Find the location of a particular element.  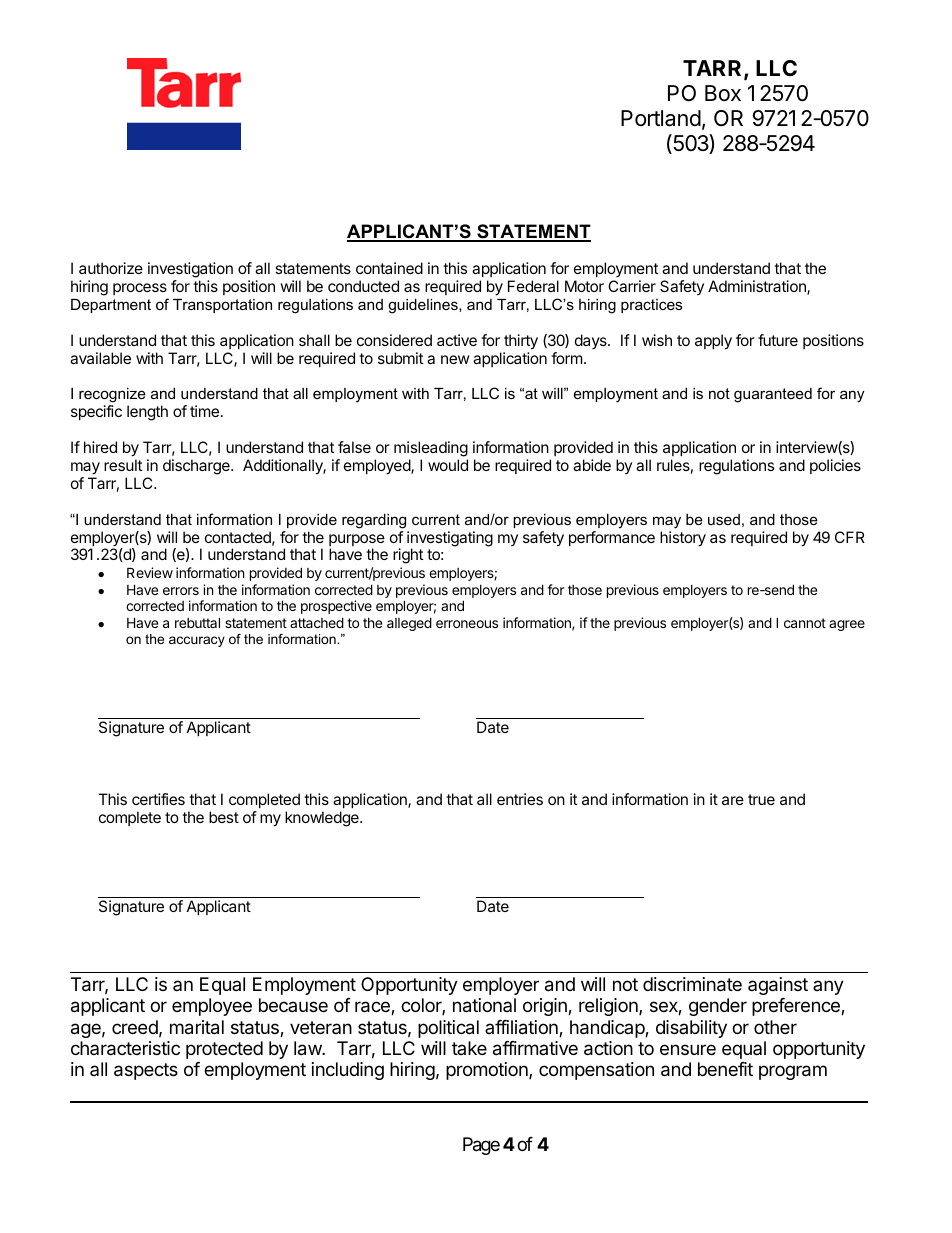

marital is located at coordinates (197, 1027).
